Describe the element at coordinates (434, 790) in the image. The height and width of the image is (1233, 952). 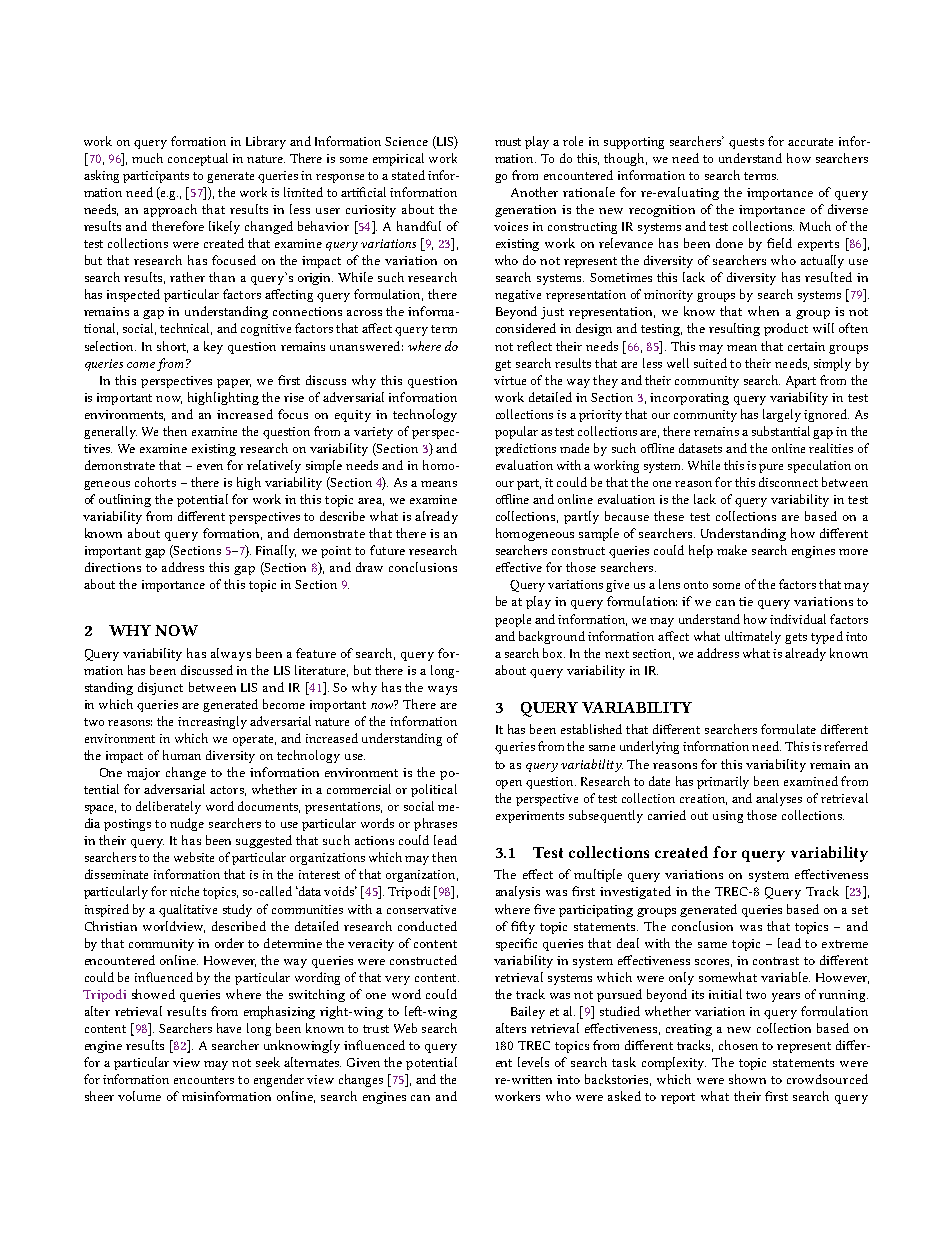
I see `political` at that location.
